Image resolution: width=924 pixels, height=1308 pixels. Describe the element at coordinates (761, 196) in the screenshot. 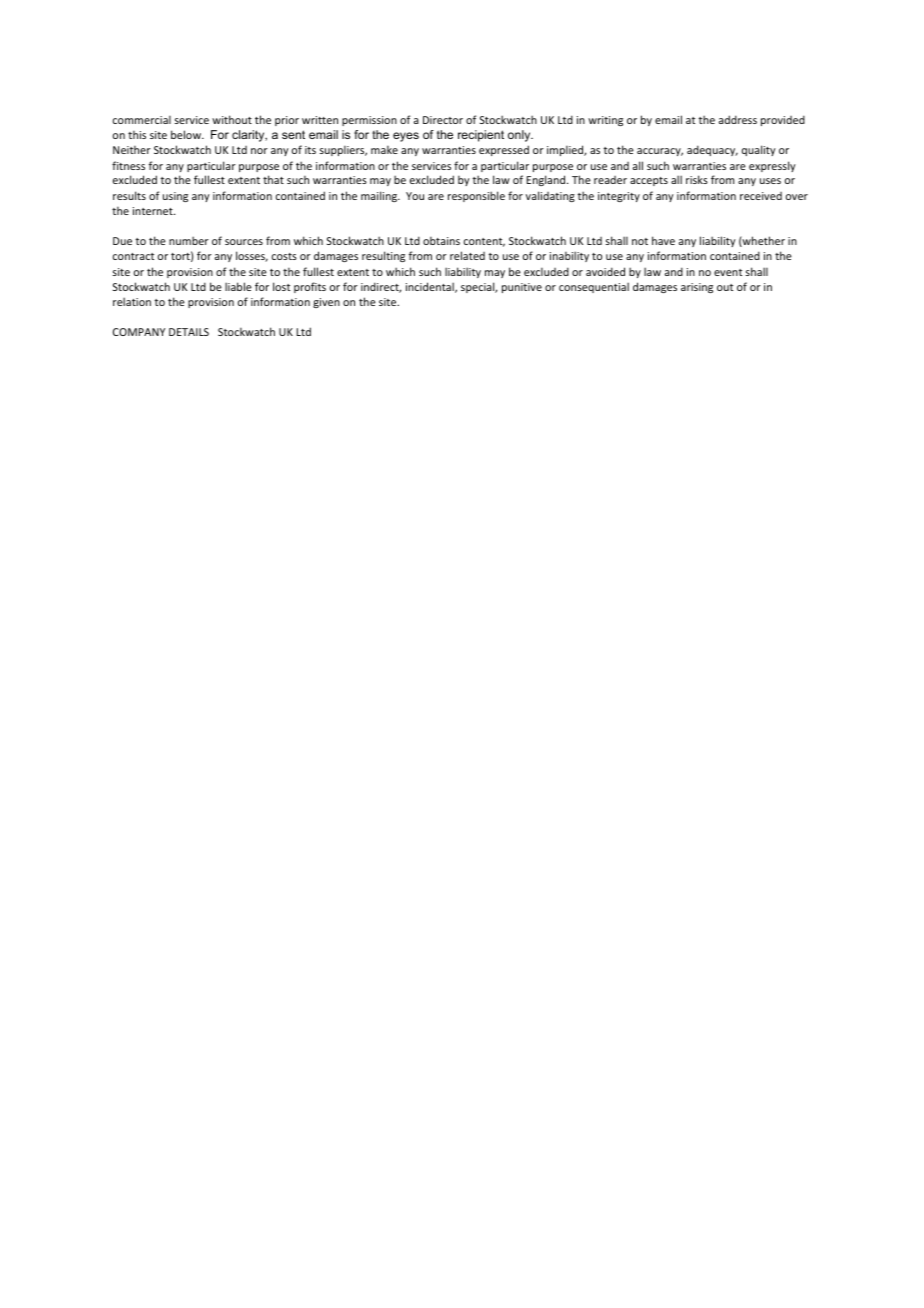

I see `received` at that location.
